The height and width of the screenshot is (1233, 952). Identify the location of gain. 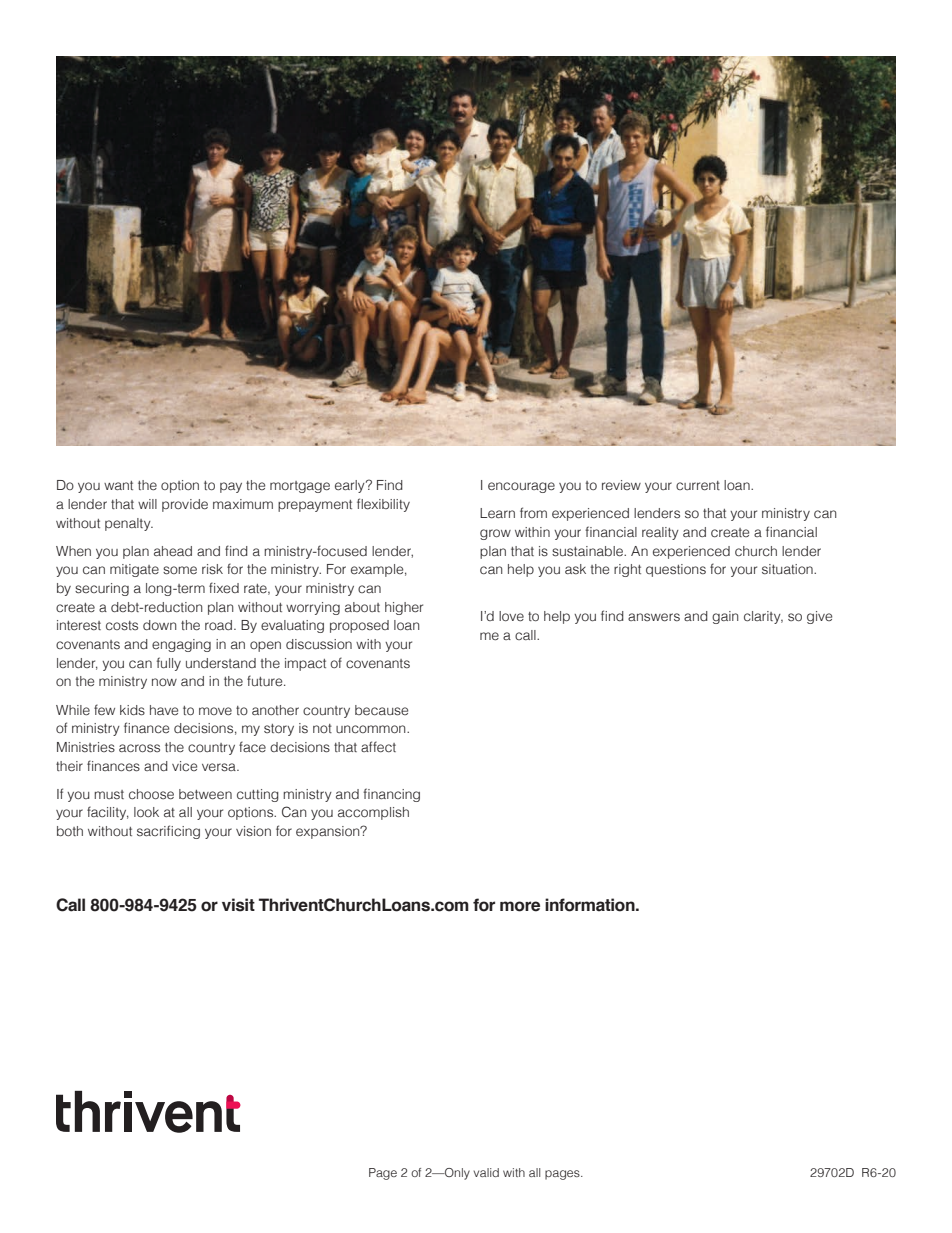
(725, 617).
